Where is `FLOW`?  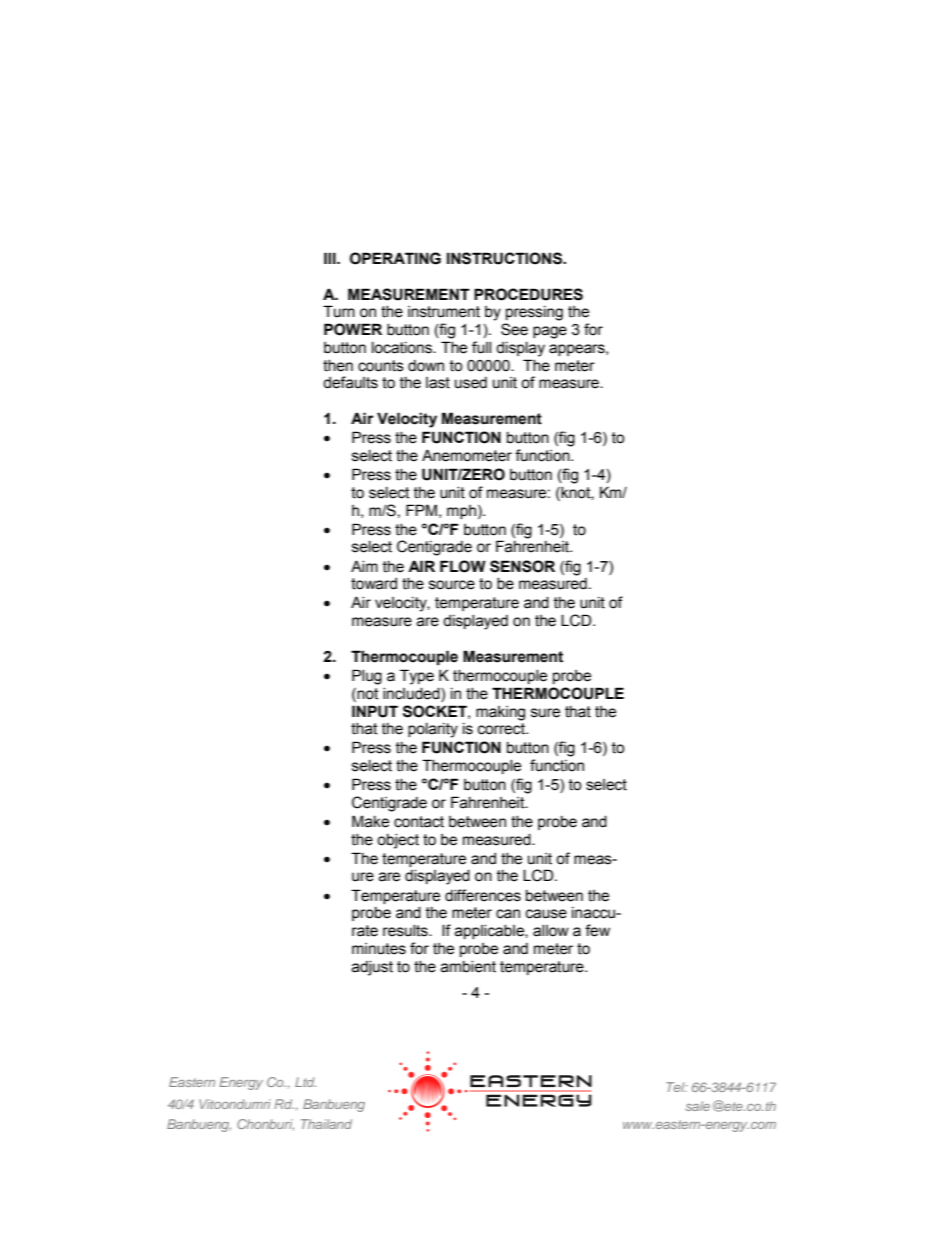
FLOW is located at coordinates (463, 566).
